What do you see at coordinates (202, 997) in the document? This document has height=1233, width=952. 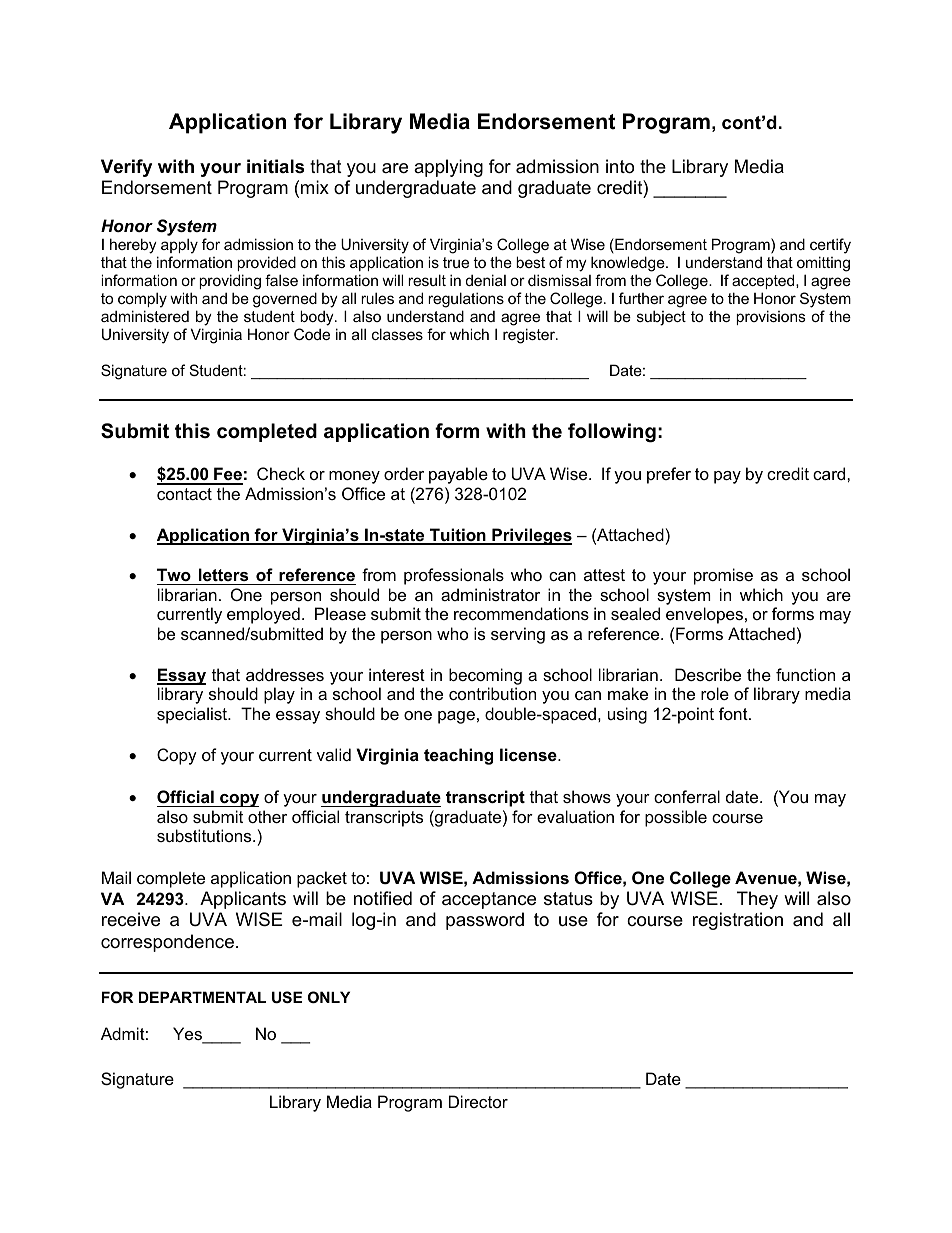 I see `DEPARTMENTAL` at bounding box center [202, 997].
